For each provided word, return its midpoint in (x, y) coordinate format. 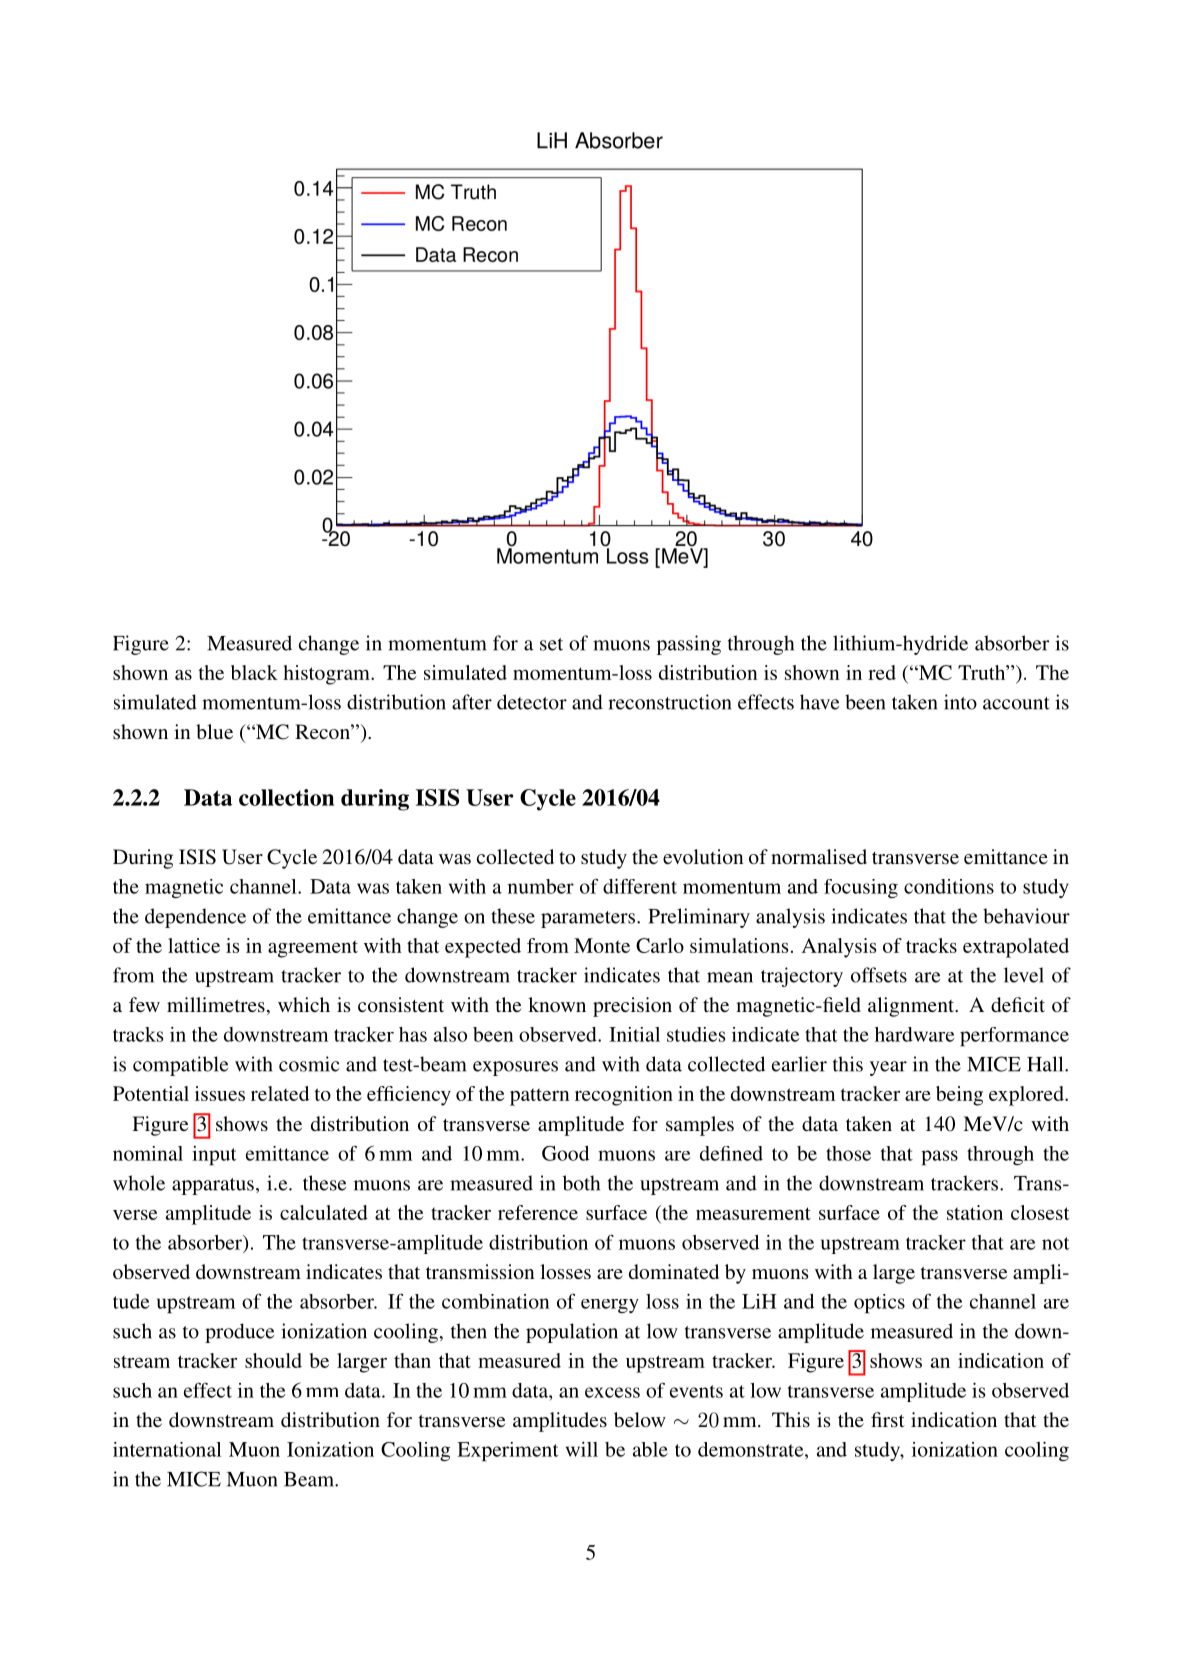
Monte (602, 945)
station (975, 1212)
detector (532, 702)
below (640, 1419)
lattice (194, 945)
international (167, 1449)
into (960, 702)
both (581, 1183)
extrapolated (1016, 948)
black (254, 672)
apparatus (213, 1186)
